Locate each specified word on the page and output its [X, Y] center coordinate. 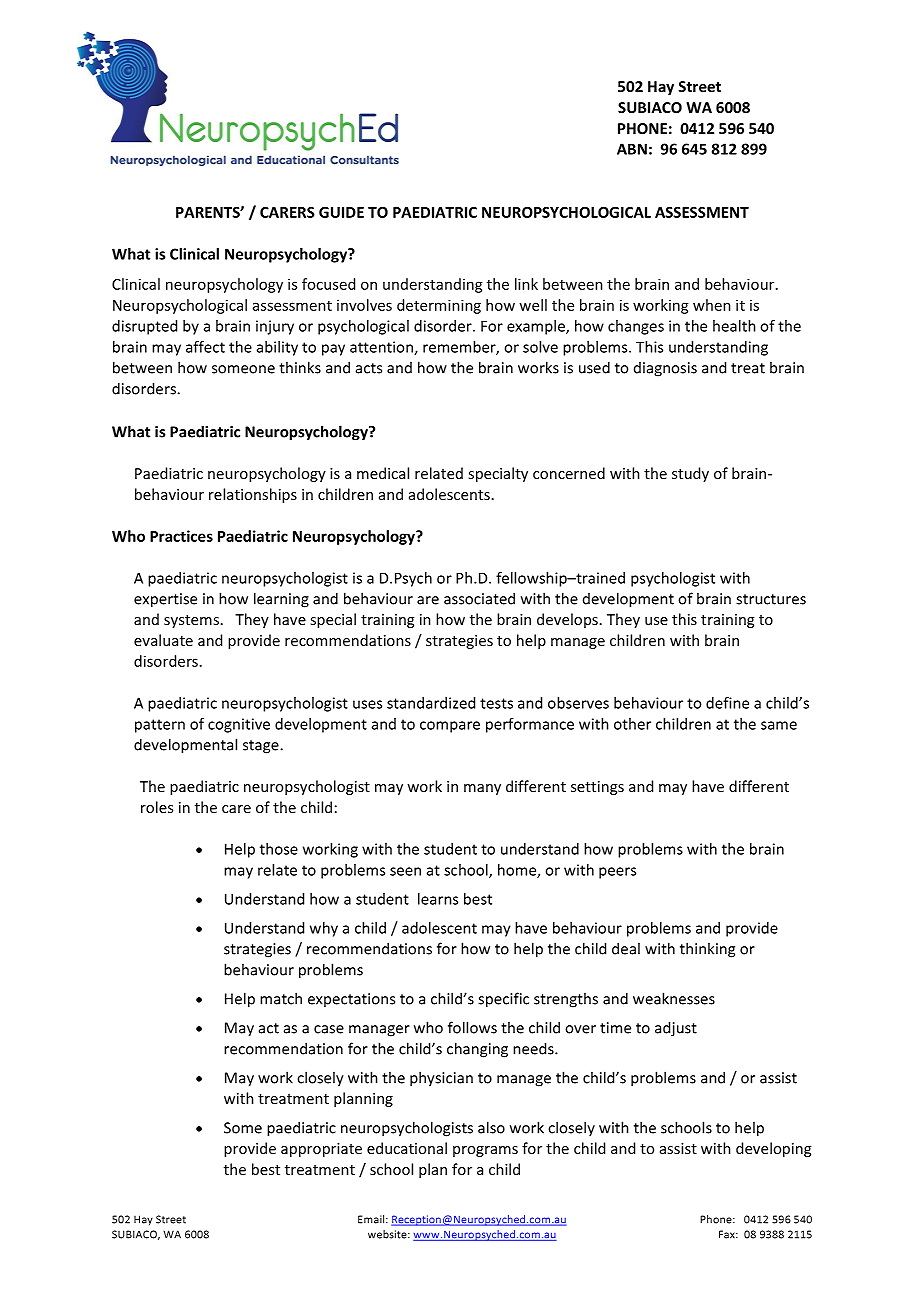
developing [773, 1149]
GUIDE [341, 212]
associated [479, 598]
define [727, 703]
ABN [632, 149]
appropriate [321, 1150]
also [491, 1127]
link [526, 284]
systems [191, 621]
